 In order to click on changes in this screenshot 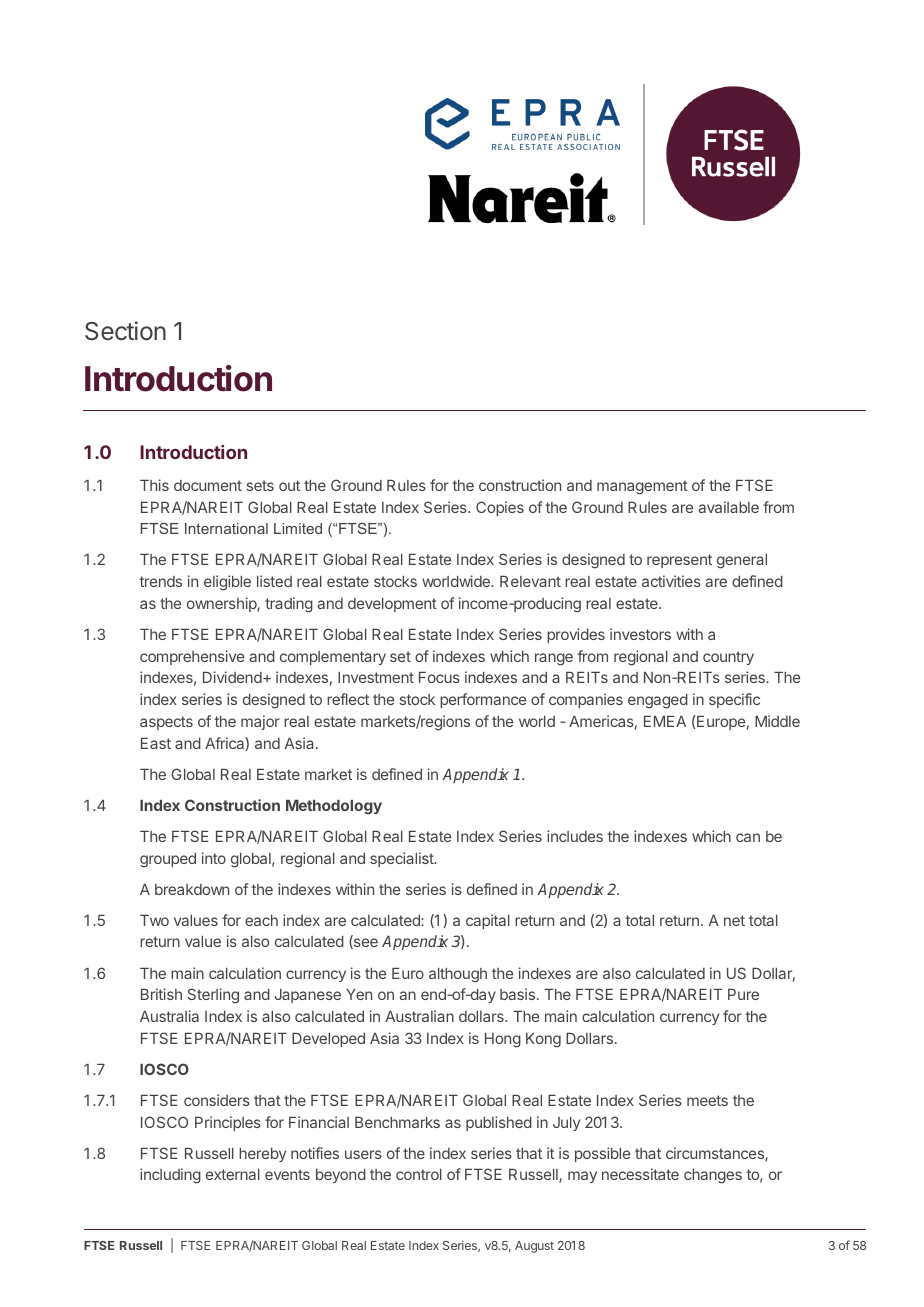, I will do `click(713, 1176)`.
